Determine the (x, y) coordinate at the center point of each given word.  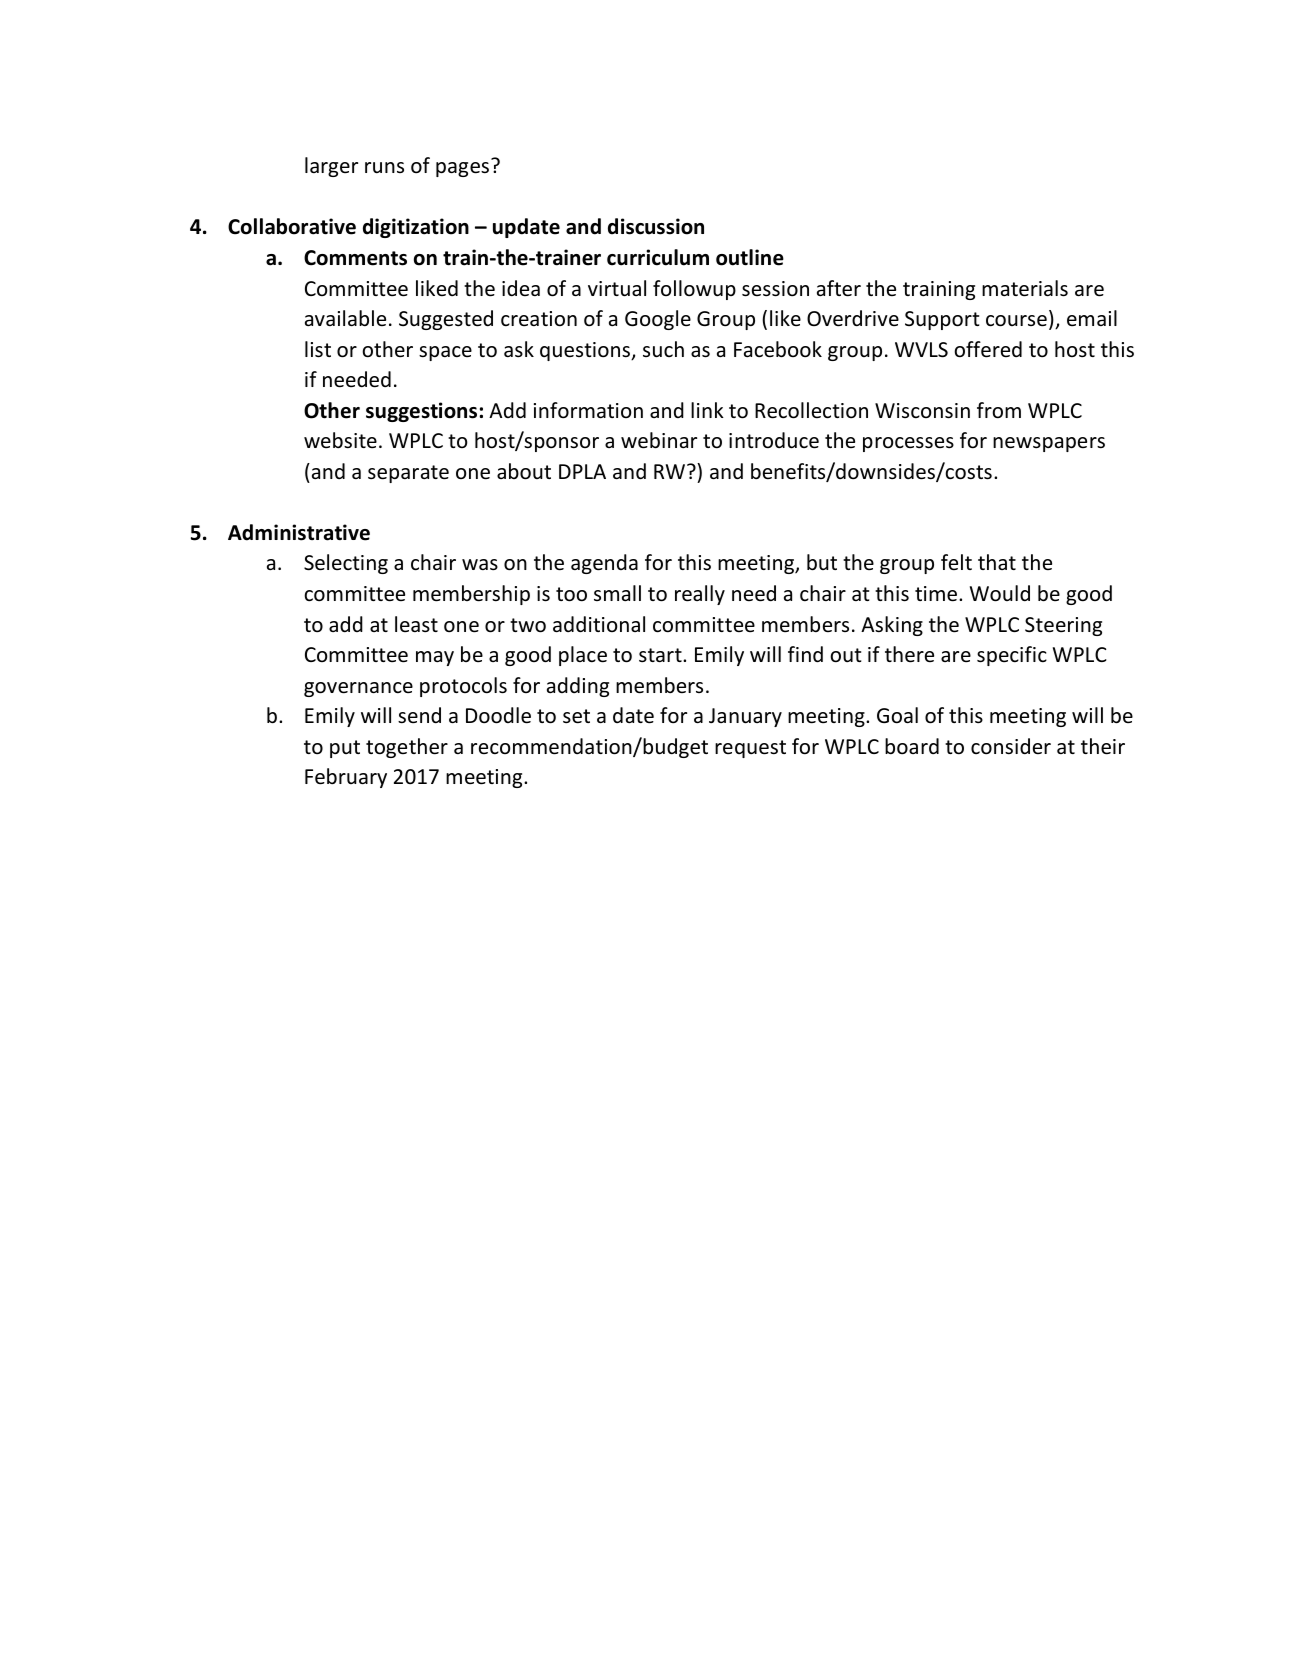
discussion (656, 226)
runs (384, 167)
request (750, 749)
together (407, 748)
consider (1011, 746)
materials (1025, 288)
